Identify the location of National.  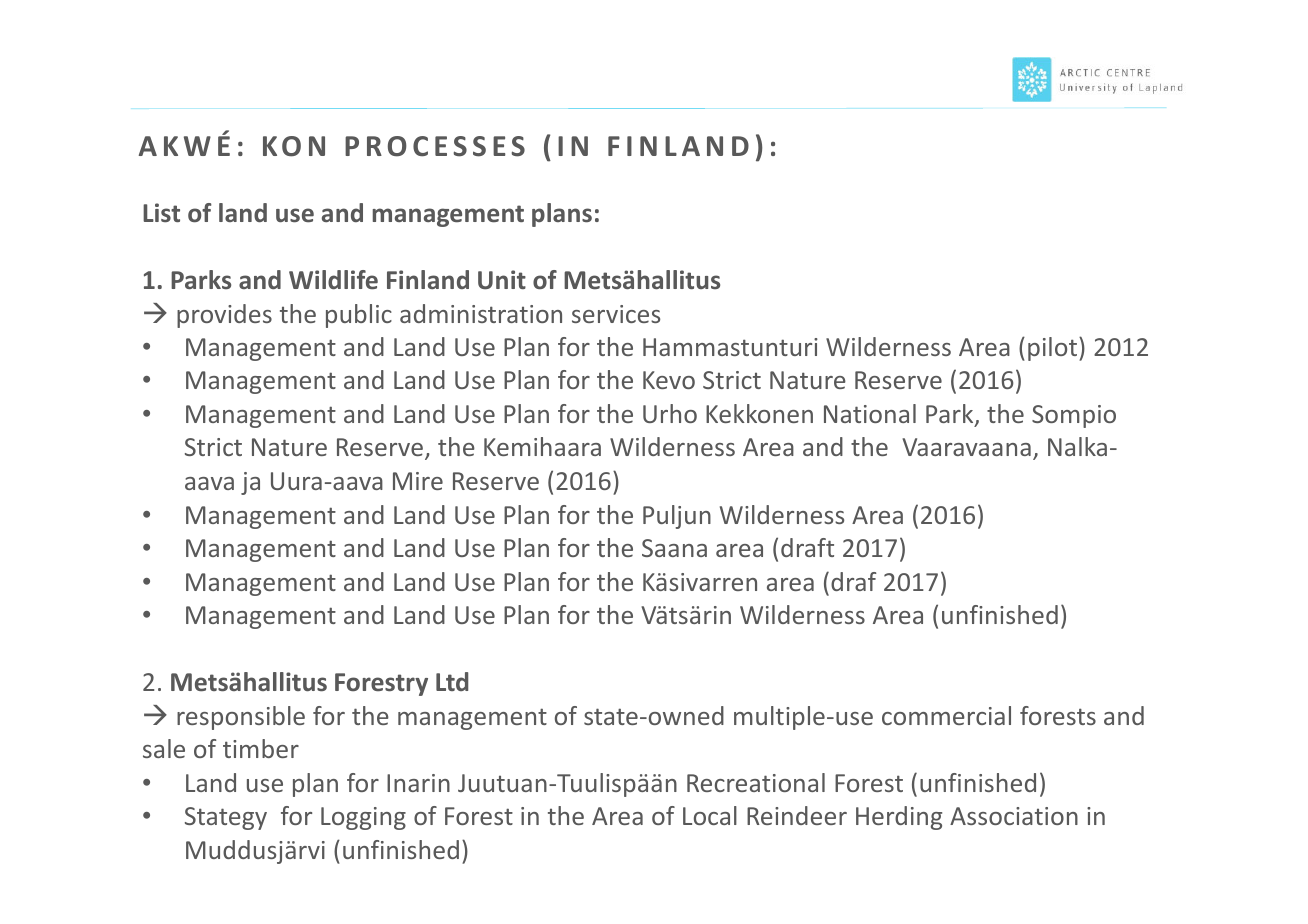
(870, 413).
